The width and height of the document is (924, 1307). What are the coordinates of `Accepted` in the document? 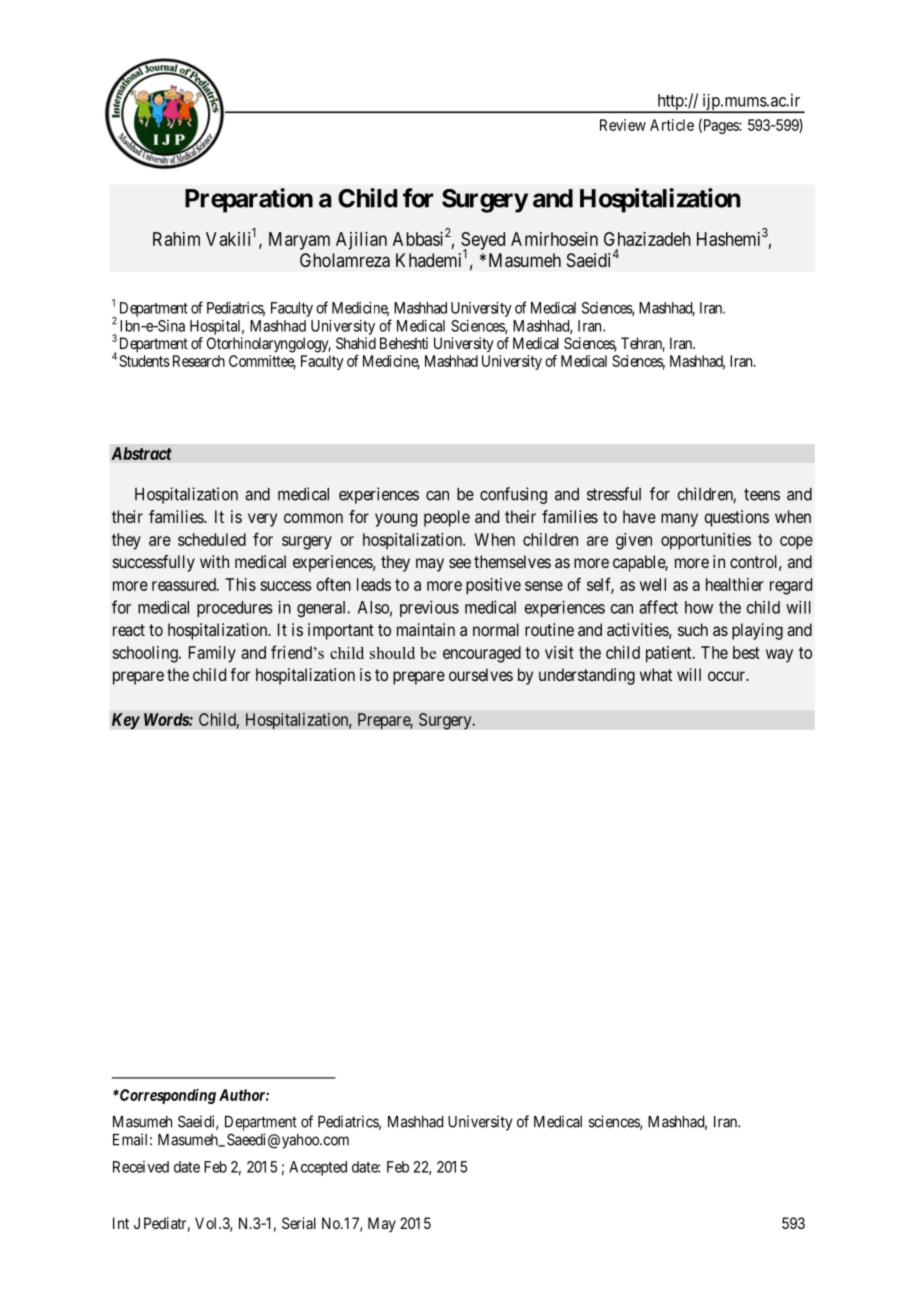 It's located at (318, 1168).
